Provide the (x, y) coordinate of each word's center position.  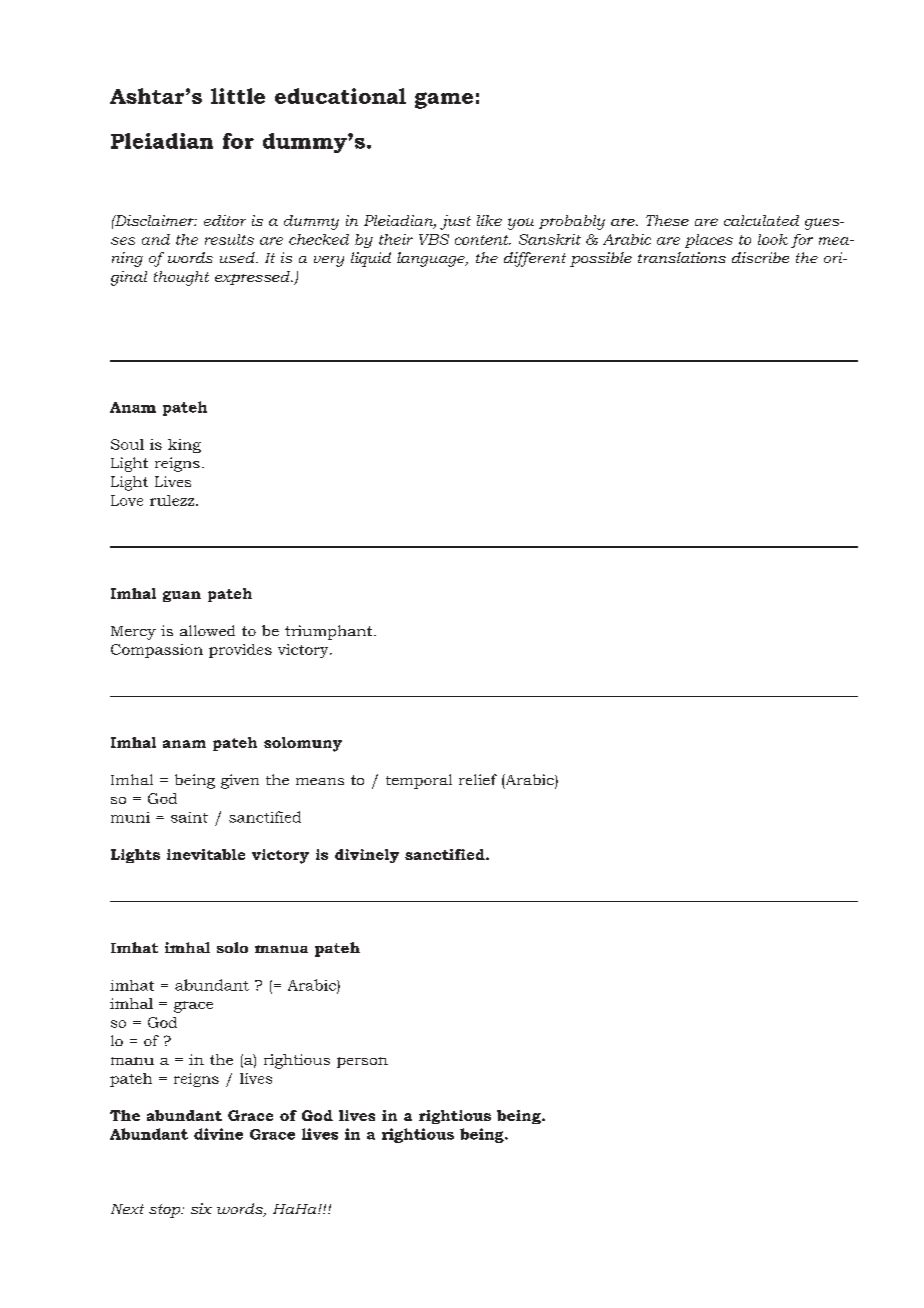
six (201, 1208)
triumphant (330, 632)
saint (189, 817)
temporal (419, 781)
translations (682, 257)
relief (478, 779)
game (444, 100)
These (667, 220)
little (238, 96)
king (184, 446)
